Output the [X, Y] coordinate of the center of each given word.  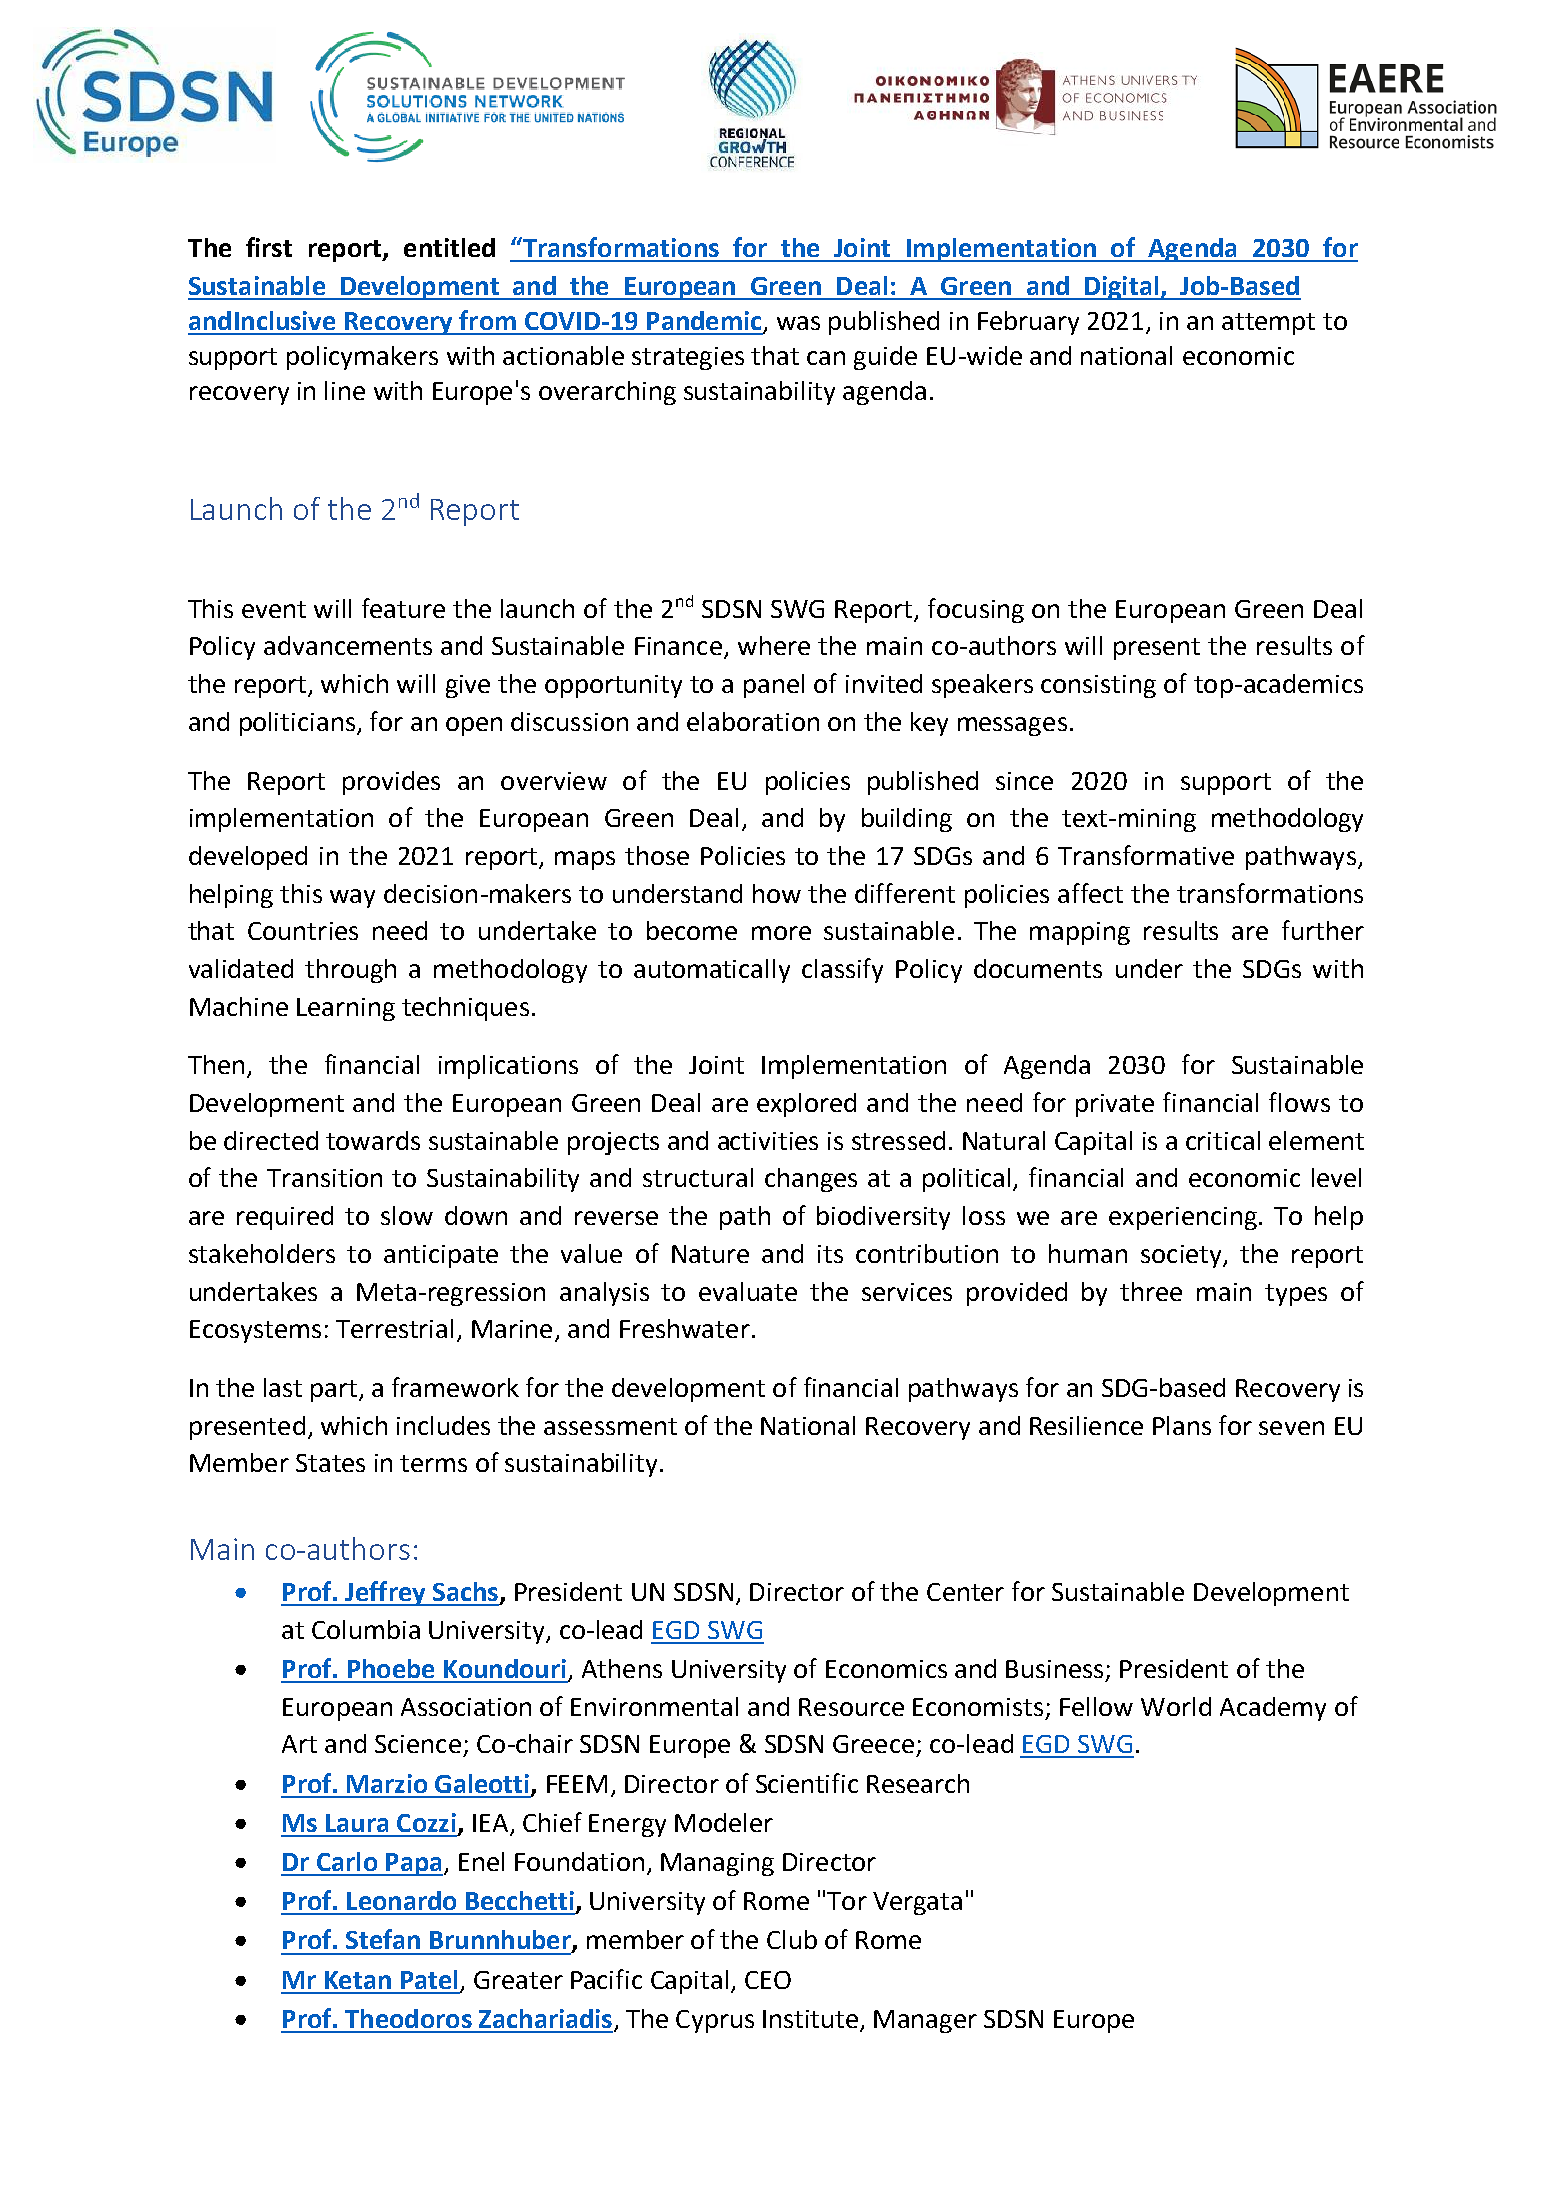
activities [768, 1141]
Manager [925, 2021]
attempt [1268, 324]
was [798, 323]
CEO [768, 1980]
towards [373, 1140]
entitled [449, 247]
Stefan [383, 1939]
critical [1223, 1140]
